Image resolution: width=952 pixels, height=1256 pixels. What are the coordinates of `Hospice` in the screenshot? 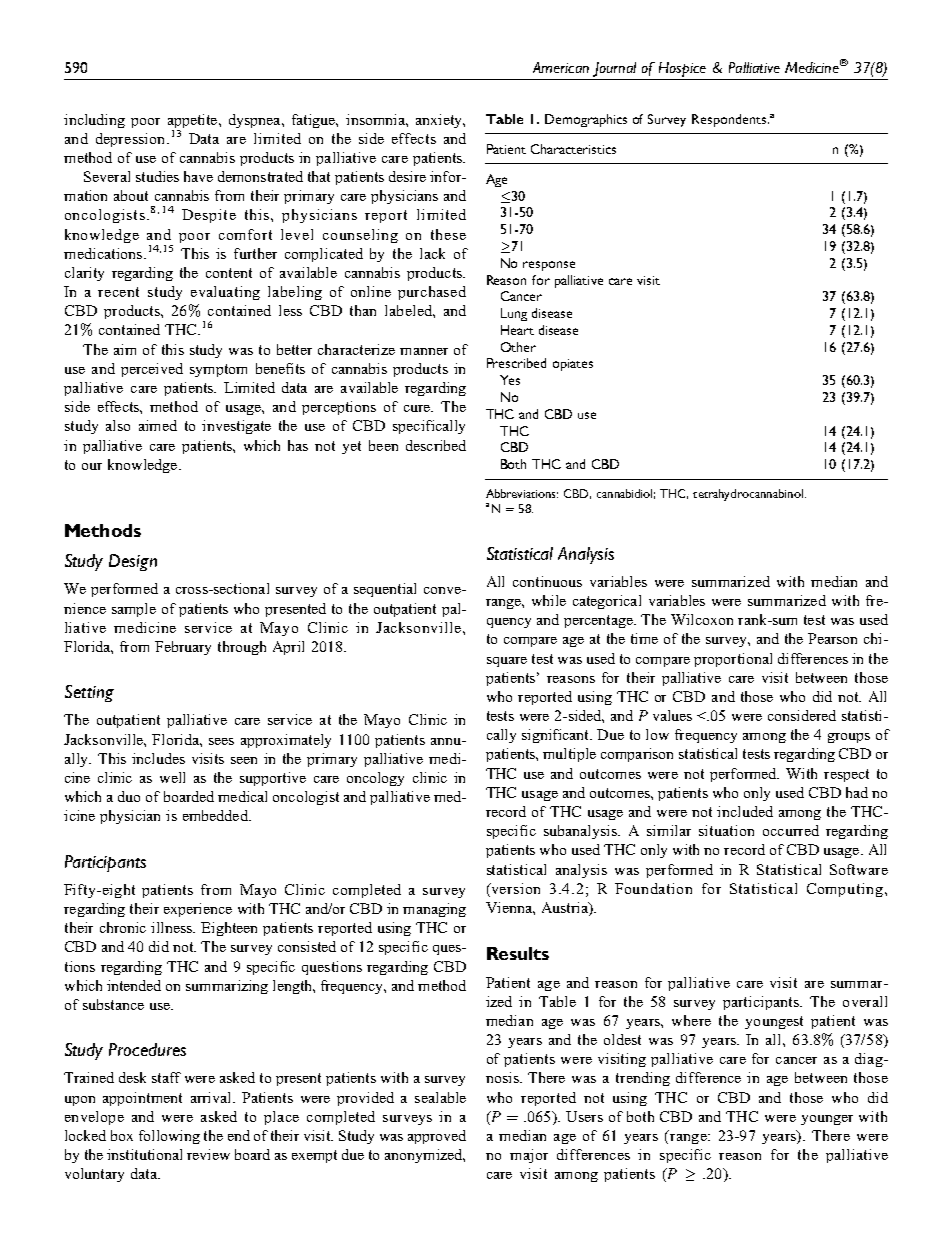 It's located at (683, 71).
